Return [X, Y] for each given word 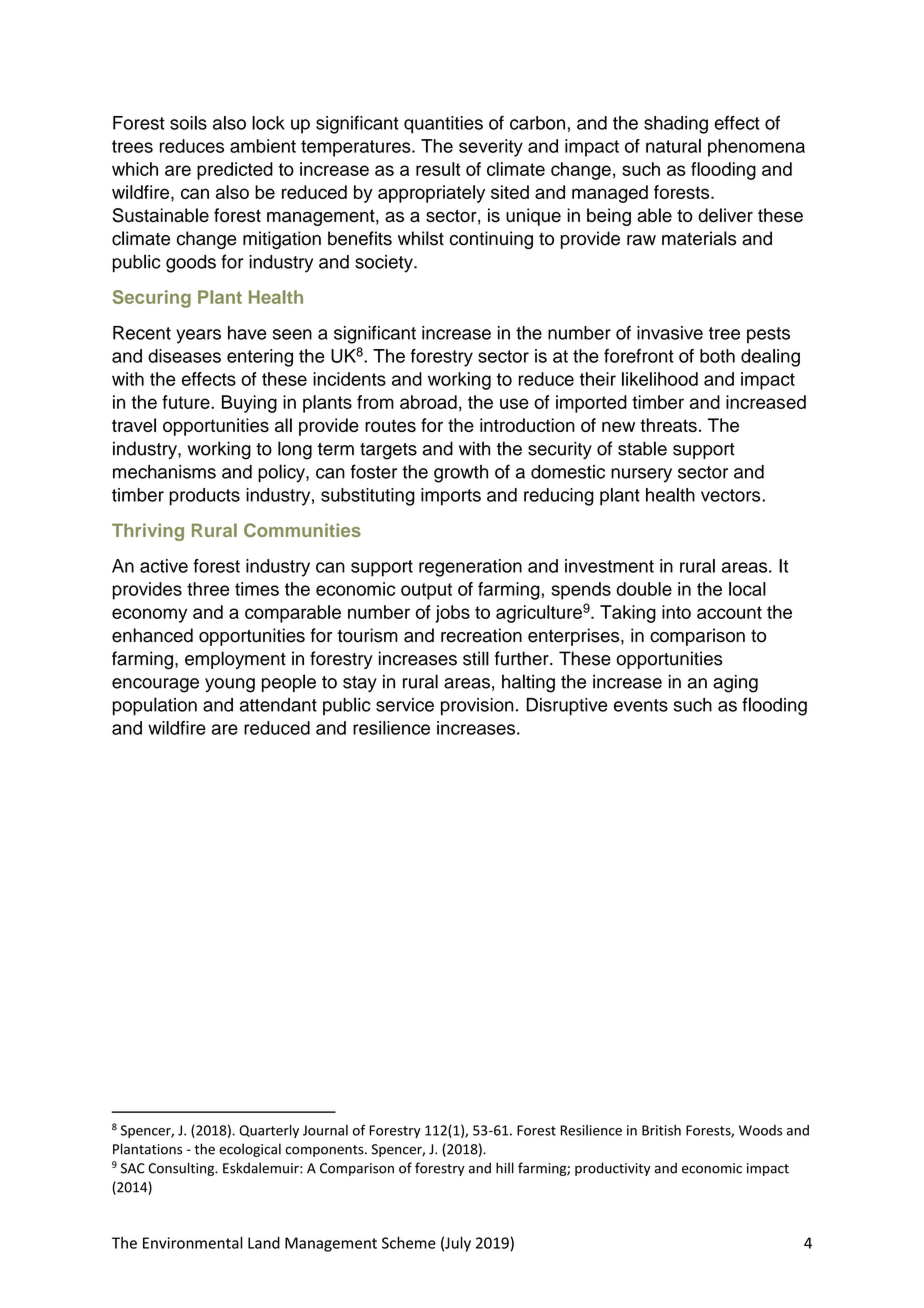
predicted [235, 171]
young [230, 685]
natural [673, 146]
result [438, 169]
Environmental [193, 1243]
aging [735, 683]
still [476, 658]
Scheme [409, 1243]
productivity [612, 1169]
